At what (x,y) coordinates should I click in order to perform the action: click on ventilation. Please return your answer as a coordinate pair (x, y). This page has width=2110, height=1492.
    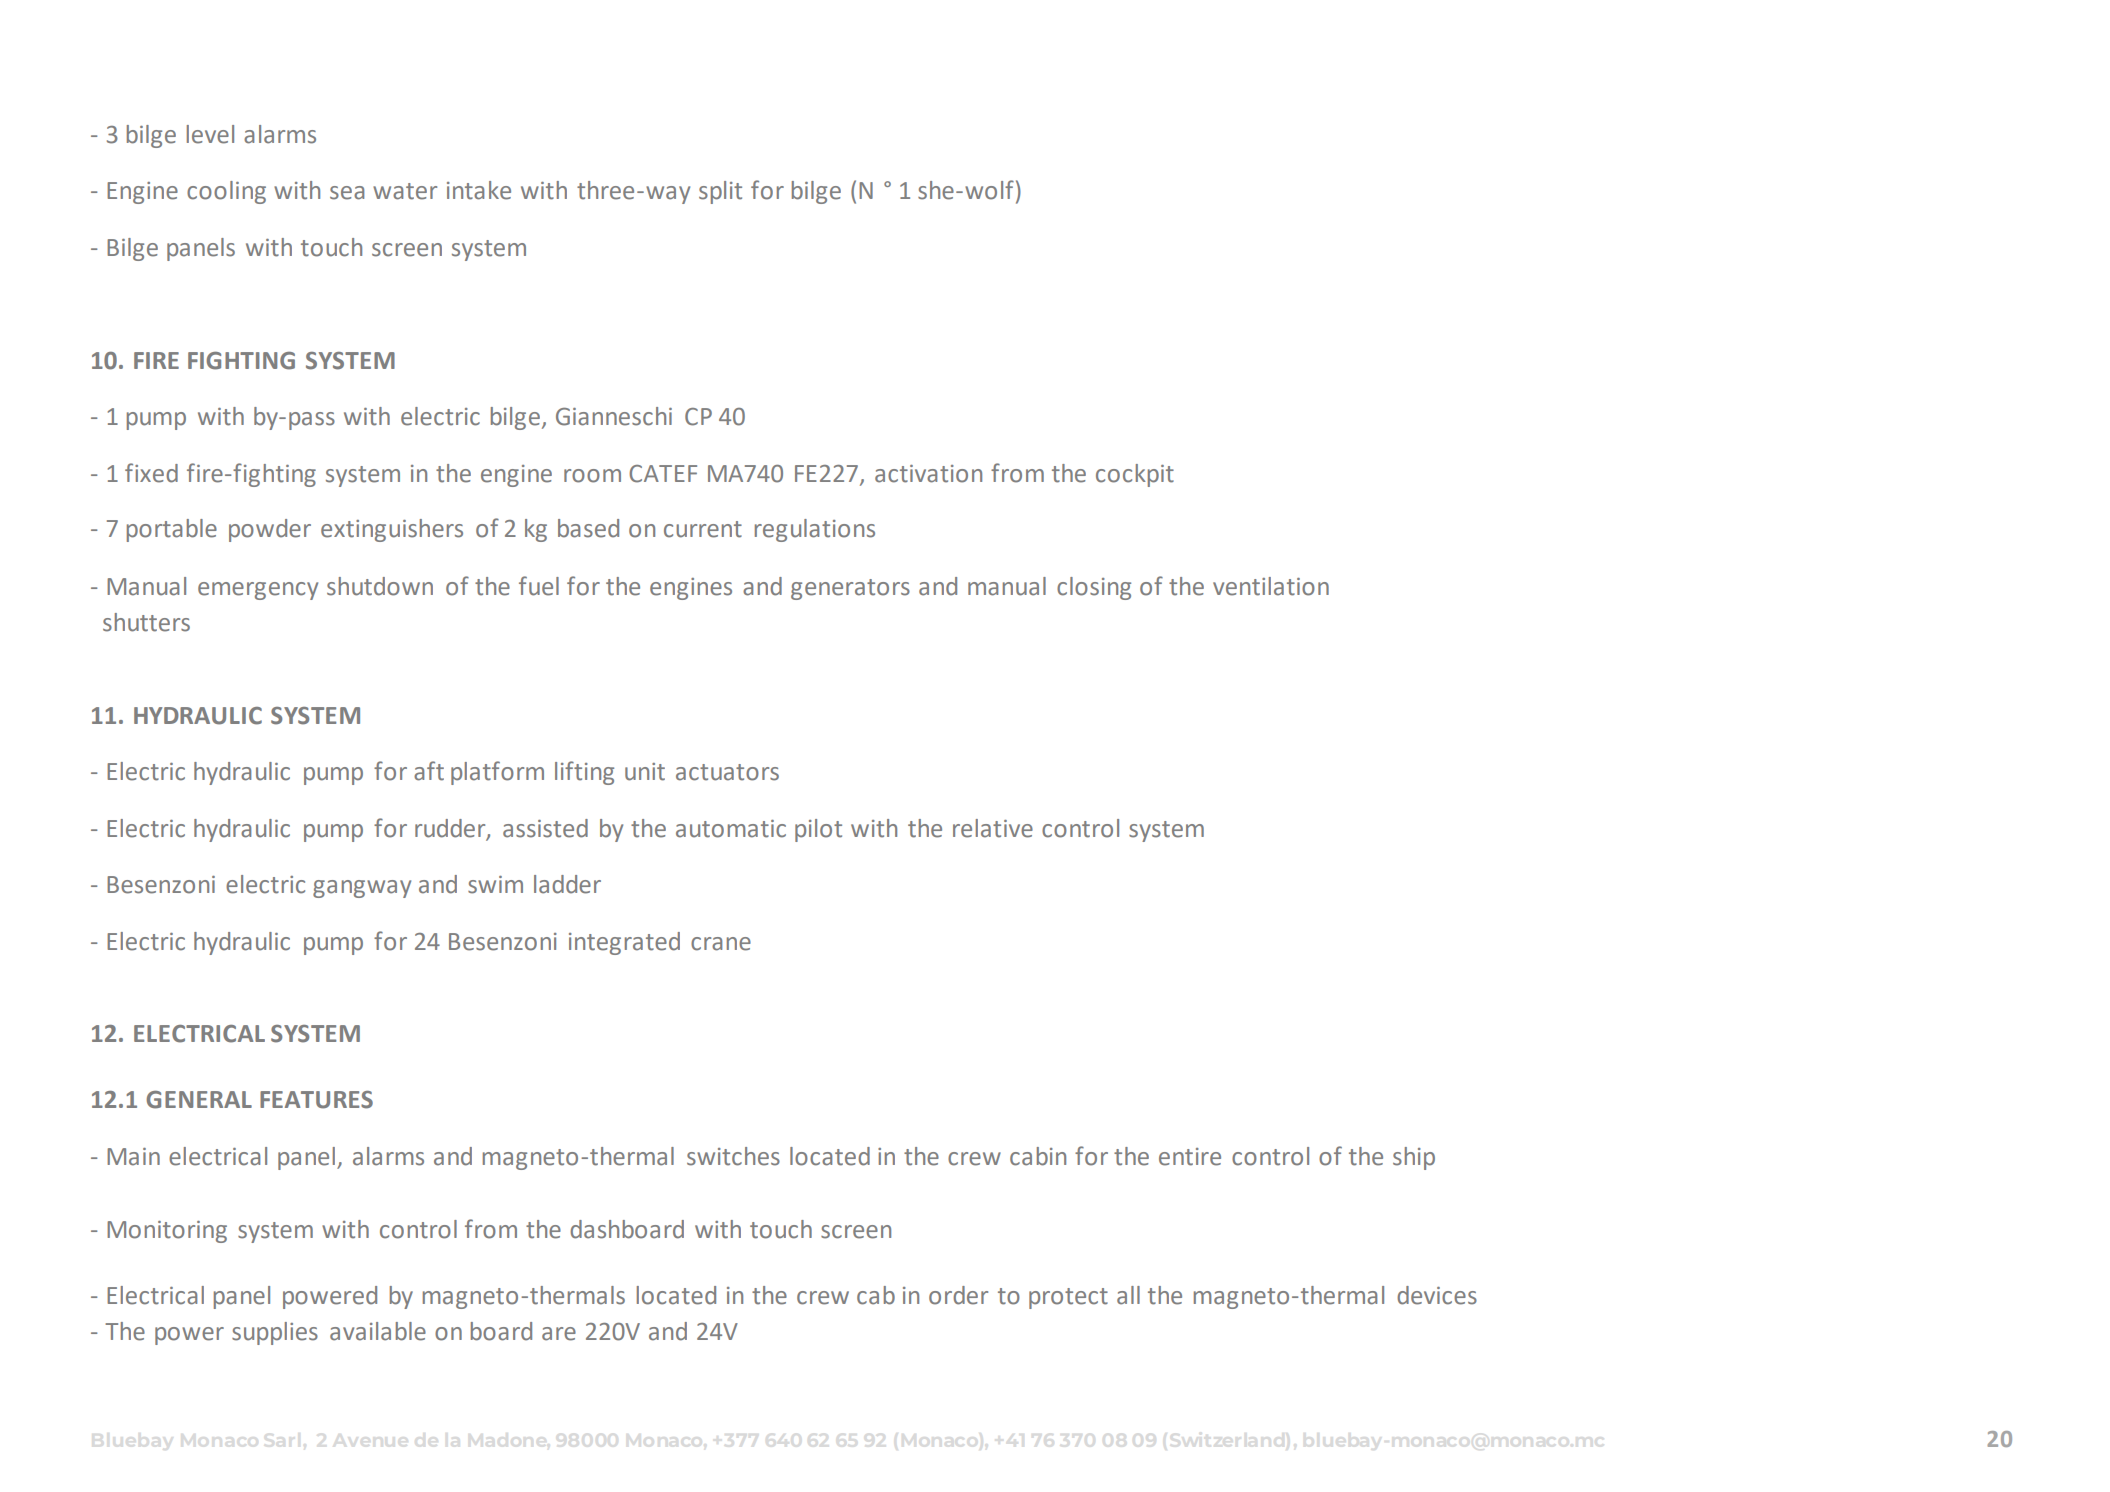
    Looking at the image, I should click on (1271, 586).
